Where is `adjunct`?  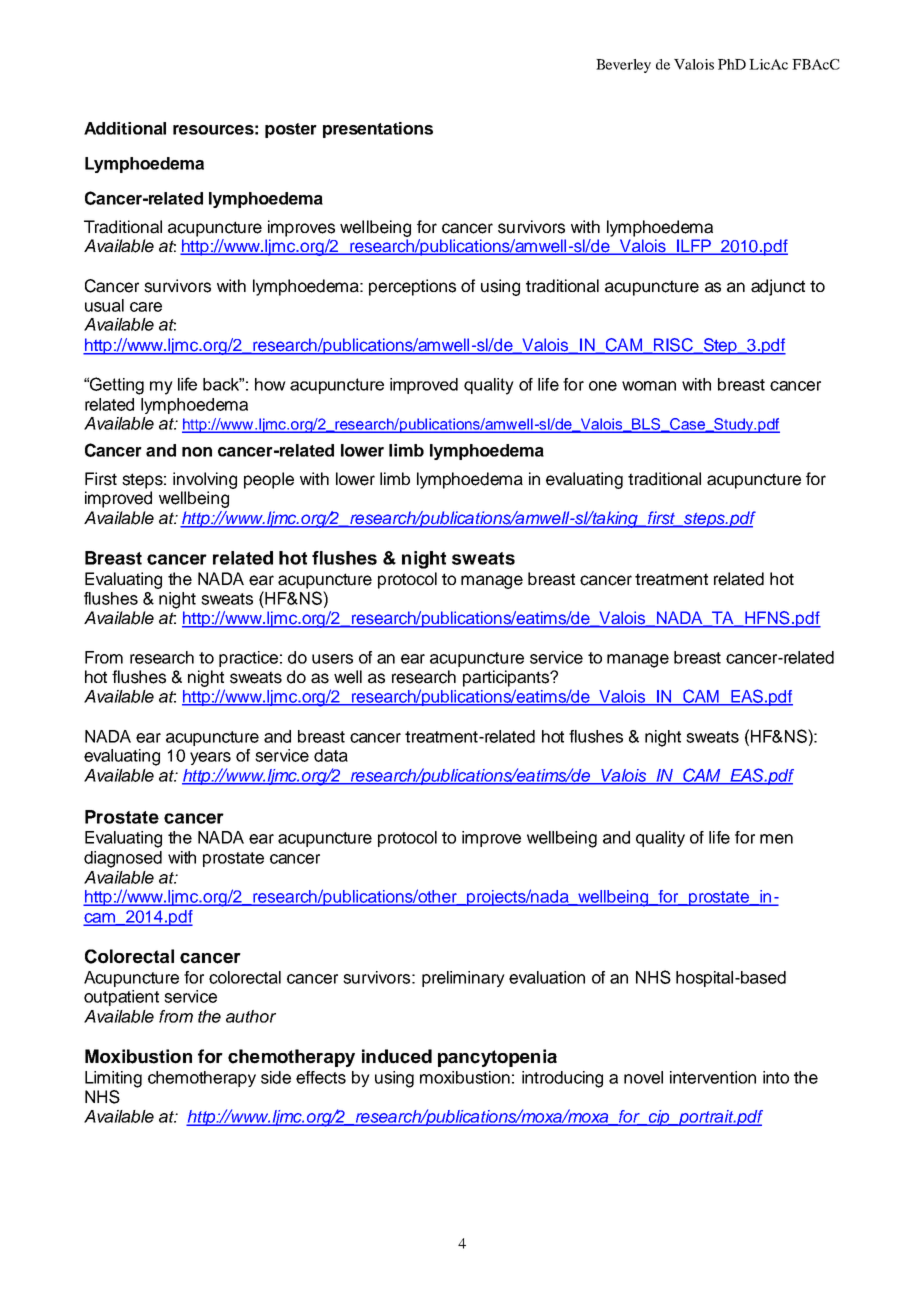
adjunct is located at coordinates (778, 287).
